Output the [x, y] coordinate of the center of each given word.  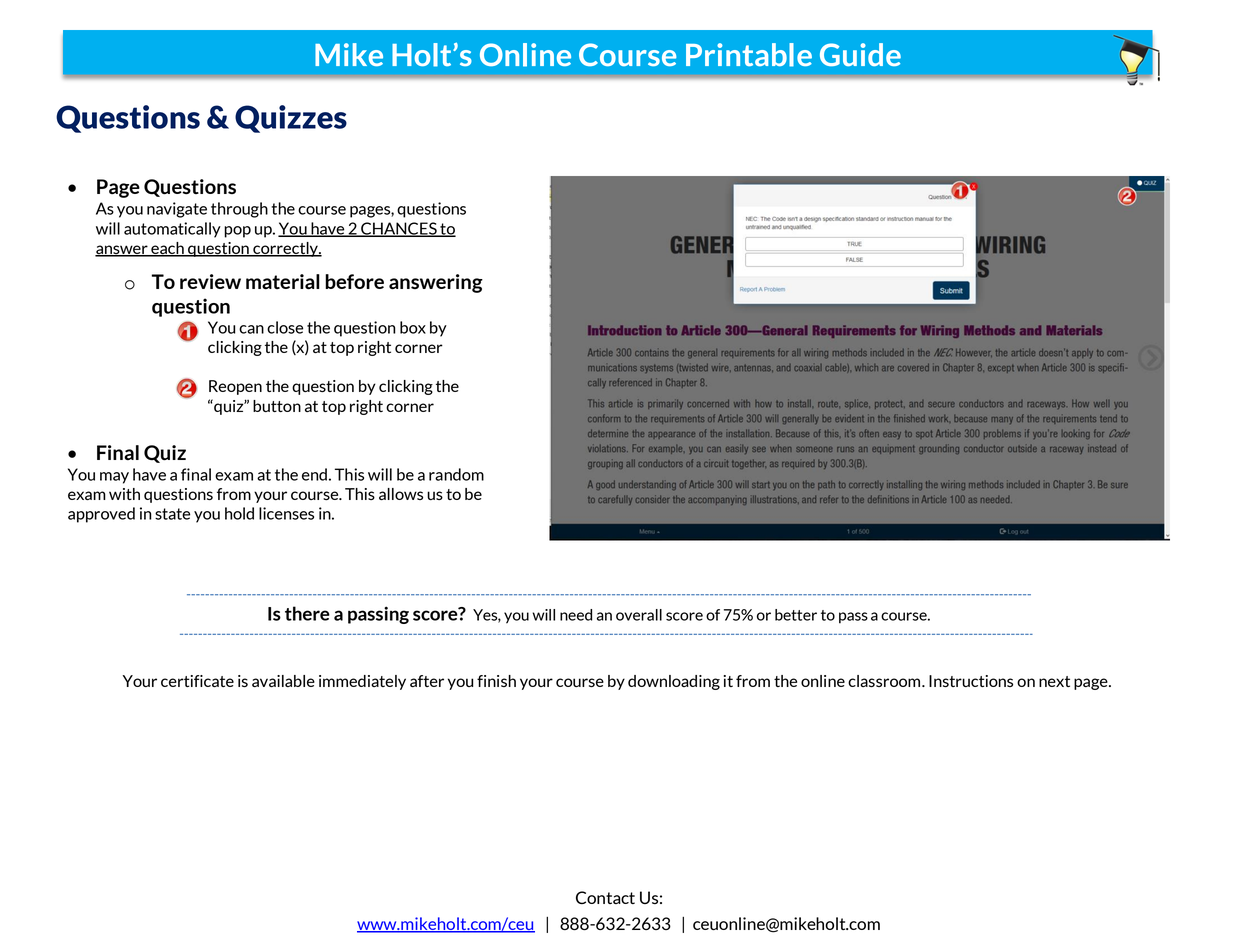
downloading [674, 682]
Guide [860, 54]
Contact [605, 897]
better [796, 615]
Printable [749, 55]
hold [239, 513]
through [239, 210]
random [456, 474]
